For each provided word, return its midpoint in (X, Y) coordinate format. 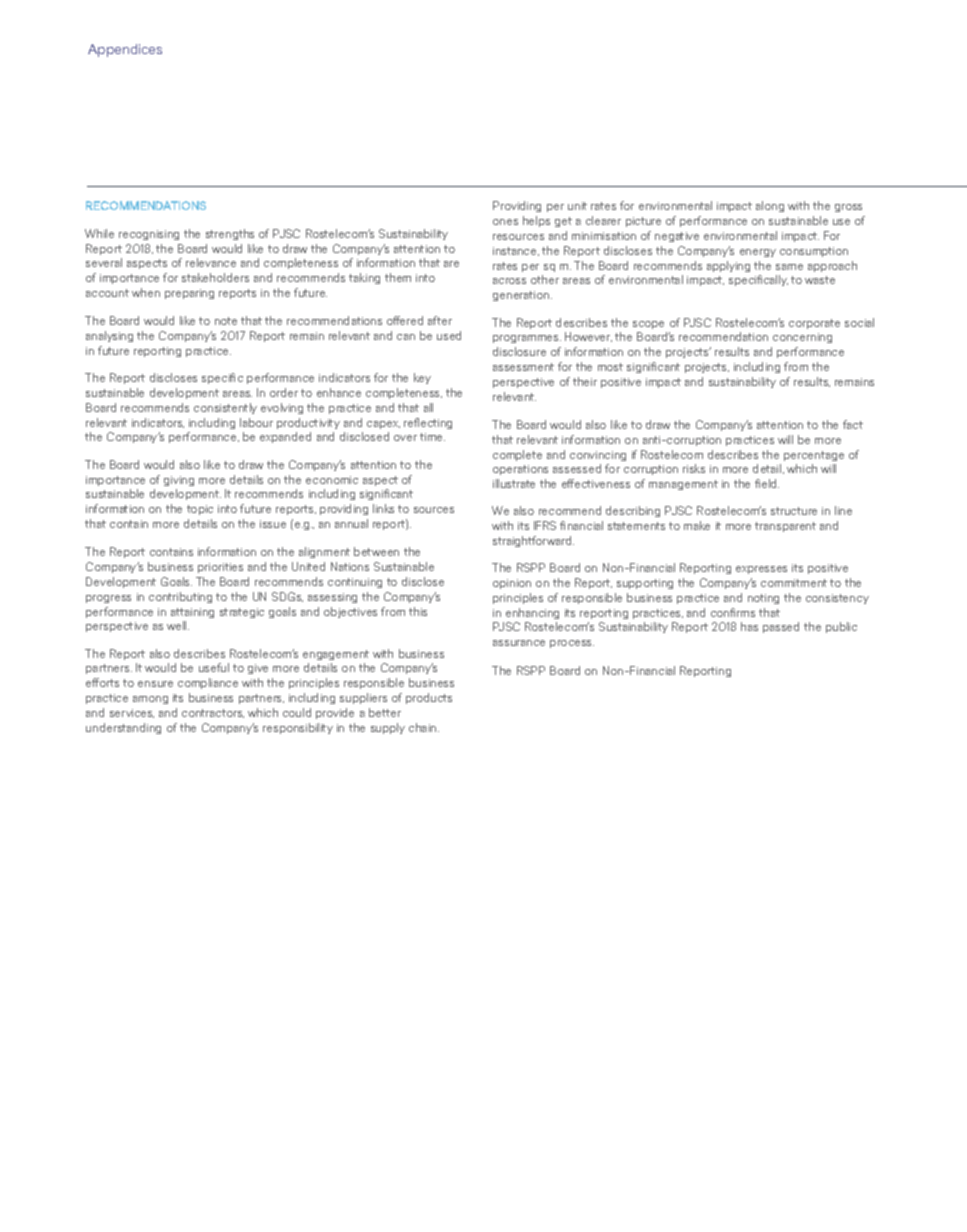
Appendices (125, 50)
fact (853, 424)
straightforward (532, 541)
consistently (225, 408)
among (150, 700)
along (770, 206)
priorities (220, 568)
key (422, 378)
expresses (761, 570)
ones (505, 222)
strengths (230, 234)
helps (536, 221)
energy (758, 253)
